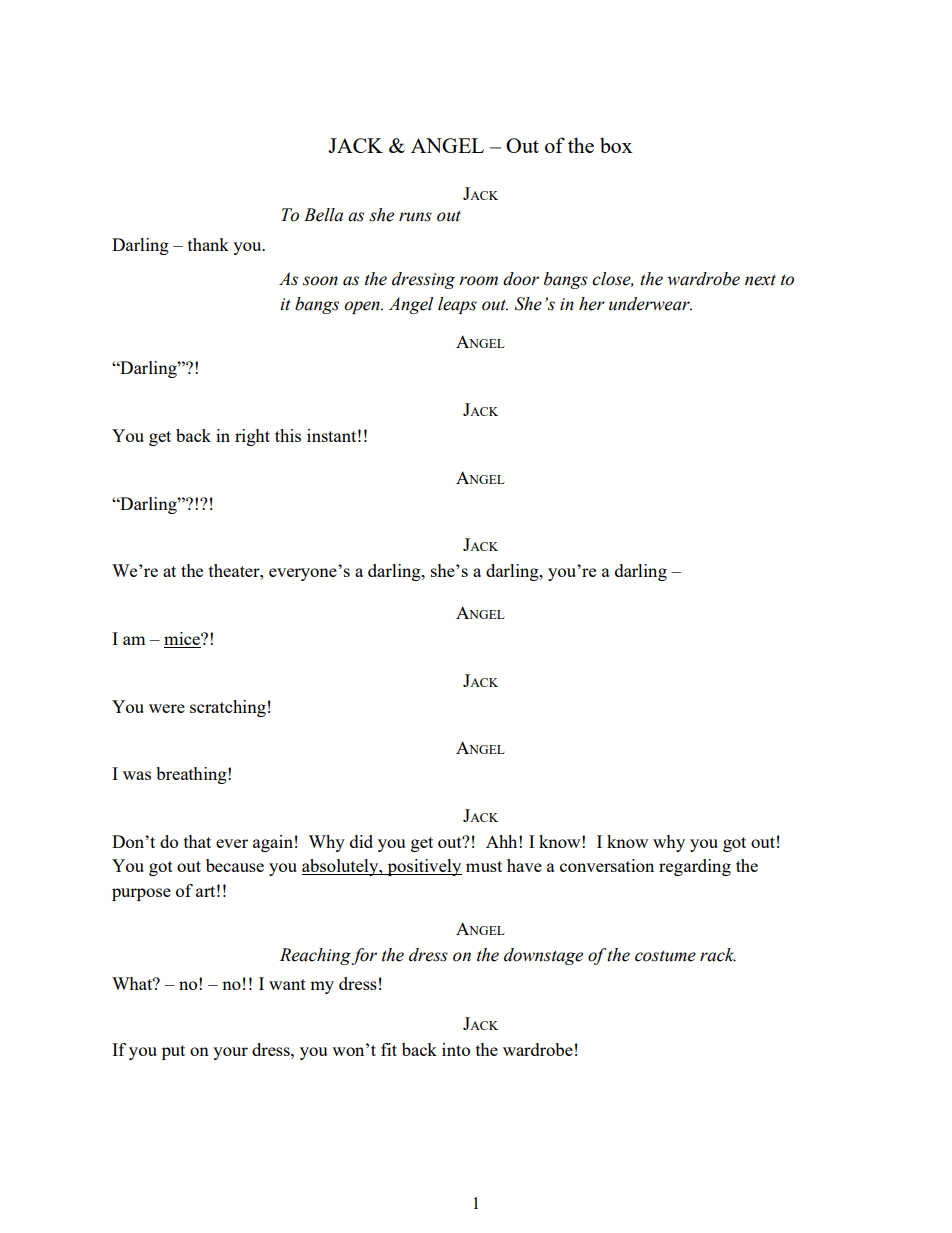  Describe the element at coordinates (415, 217) in the image. I see `runs` at that location.
